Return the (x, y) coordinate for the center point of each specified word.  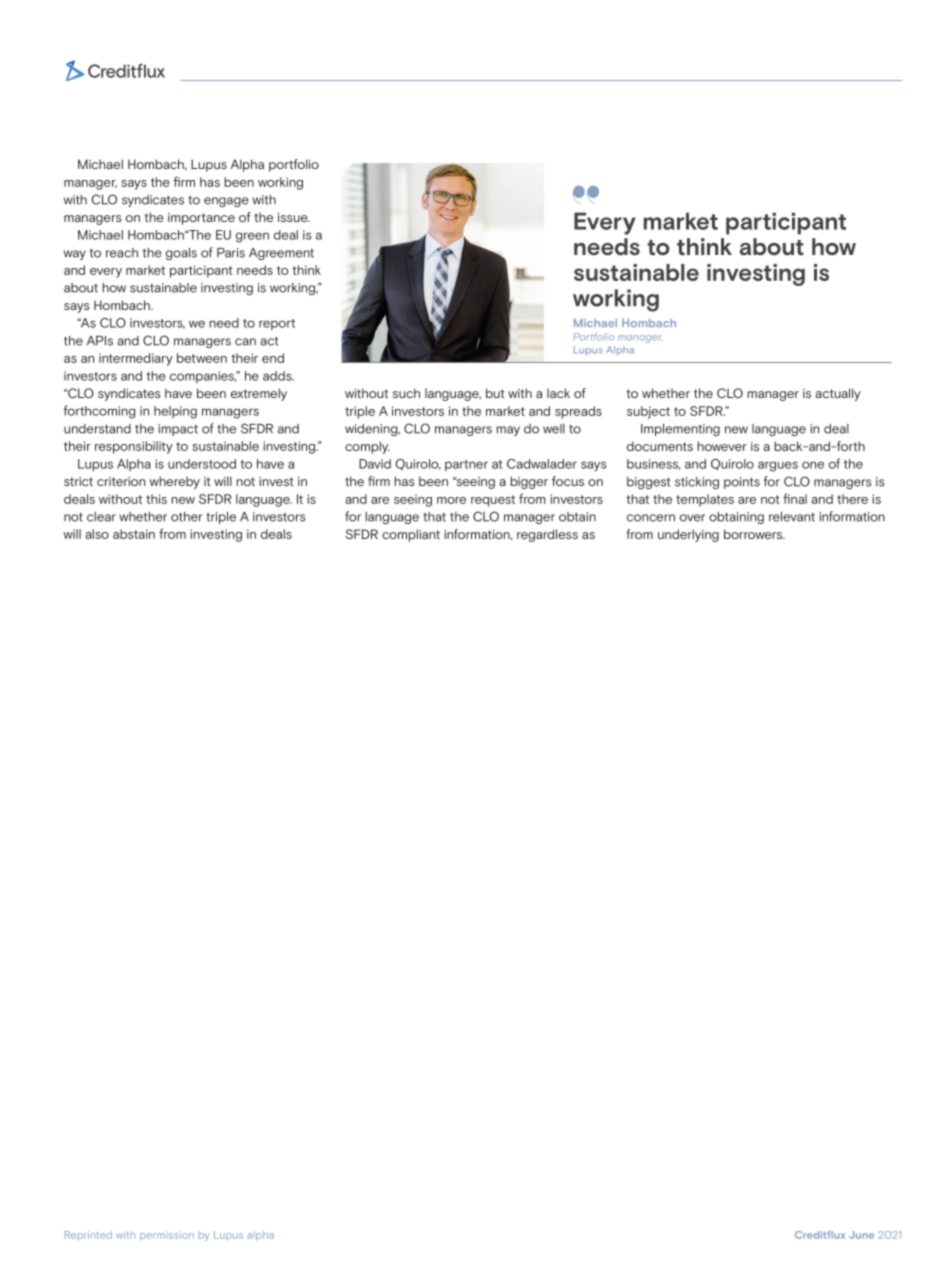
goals (181, 254)
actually (838, 394)
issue (294, 217)
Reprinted (88, 1235)
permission (167, 1236)
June (861, 1235)
